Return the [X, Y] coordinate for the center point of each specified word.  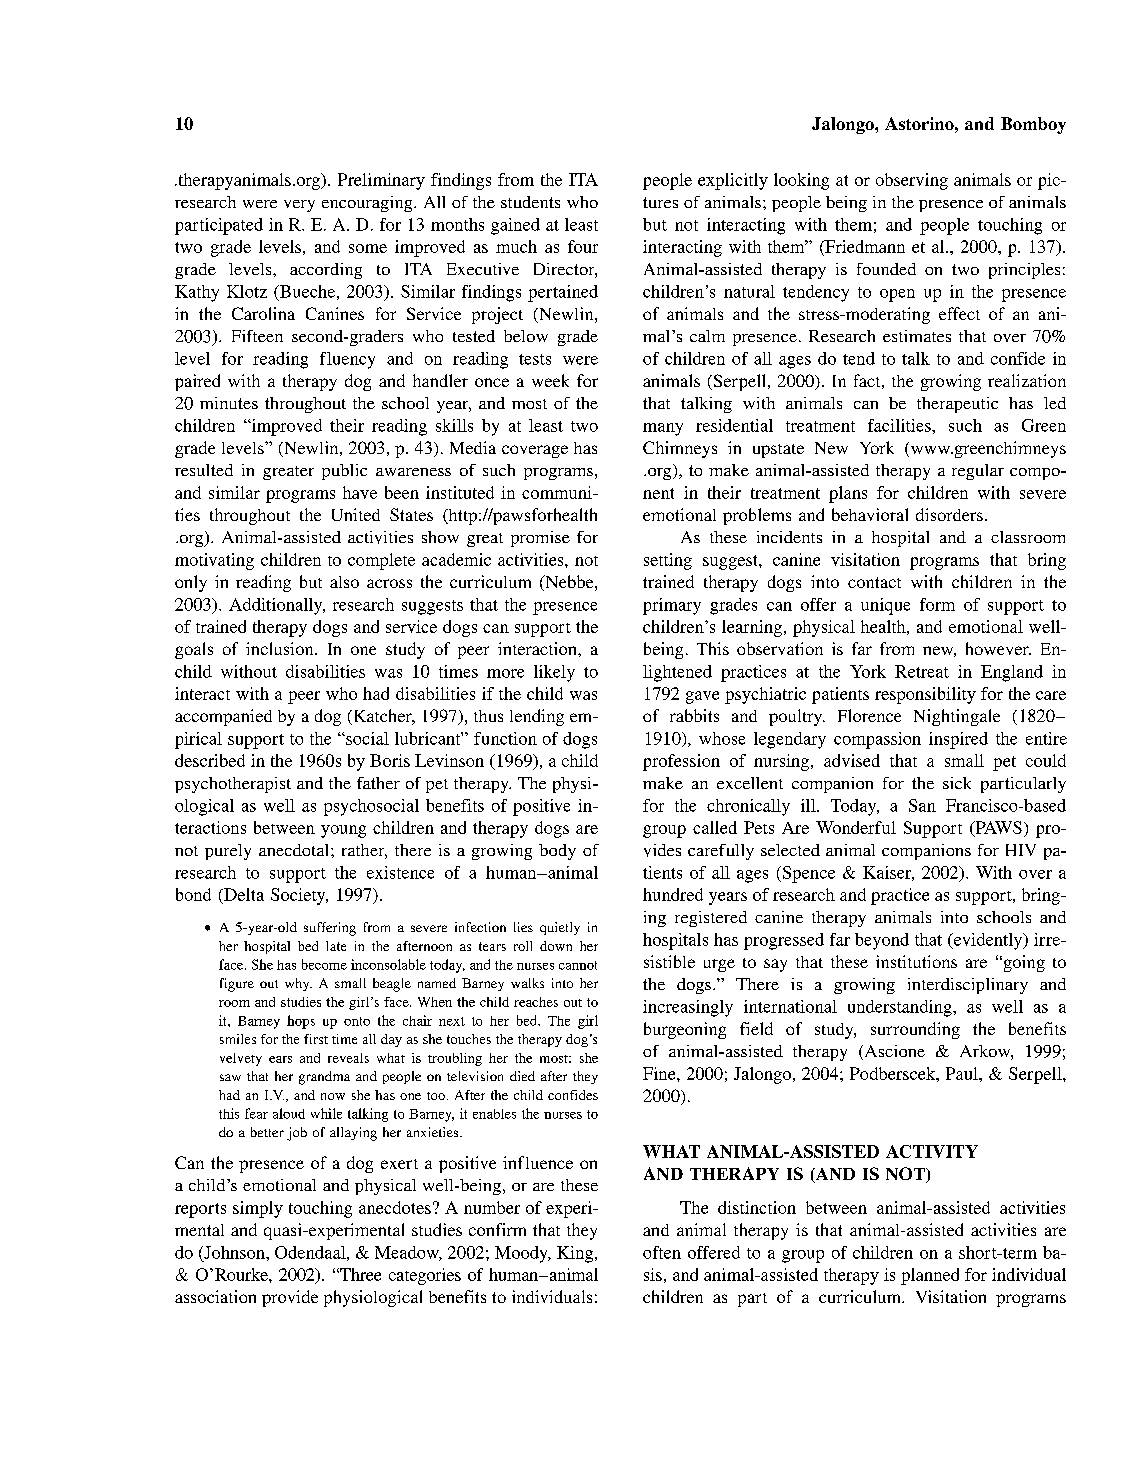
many [663, 429]
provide [290, 1298]
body [557, 852]
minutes [229, 403]
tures [660, 202]
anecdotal [295, 850]
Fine [660, 1073]
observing [912, 181]
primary [672, 606]
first [316, 1039]
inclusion [281, 648]
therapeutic [957, 405]
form [937, 604]
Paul [963, 1073]
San [922, 805]
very [299, 206]
